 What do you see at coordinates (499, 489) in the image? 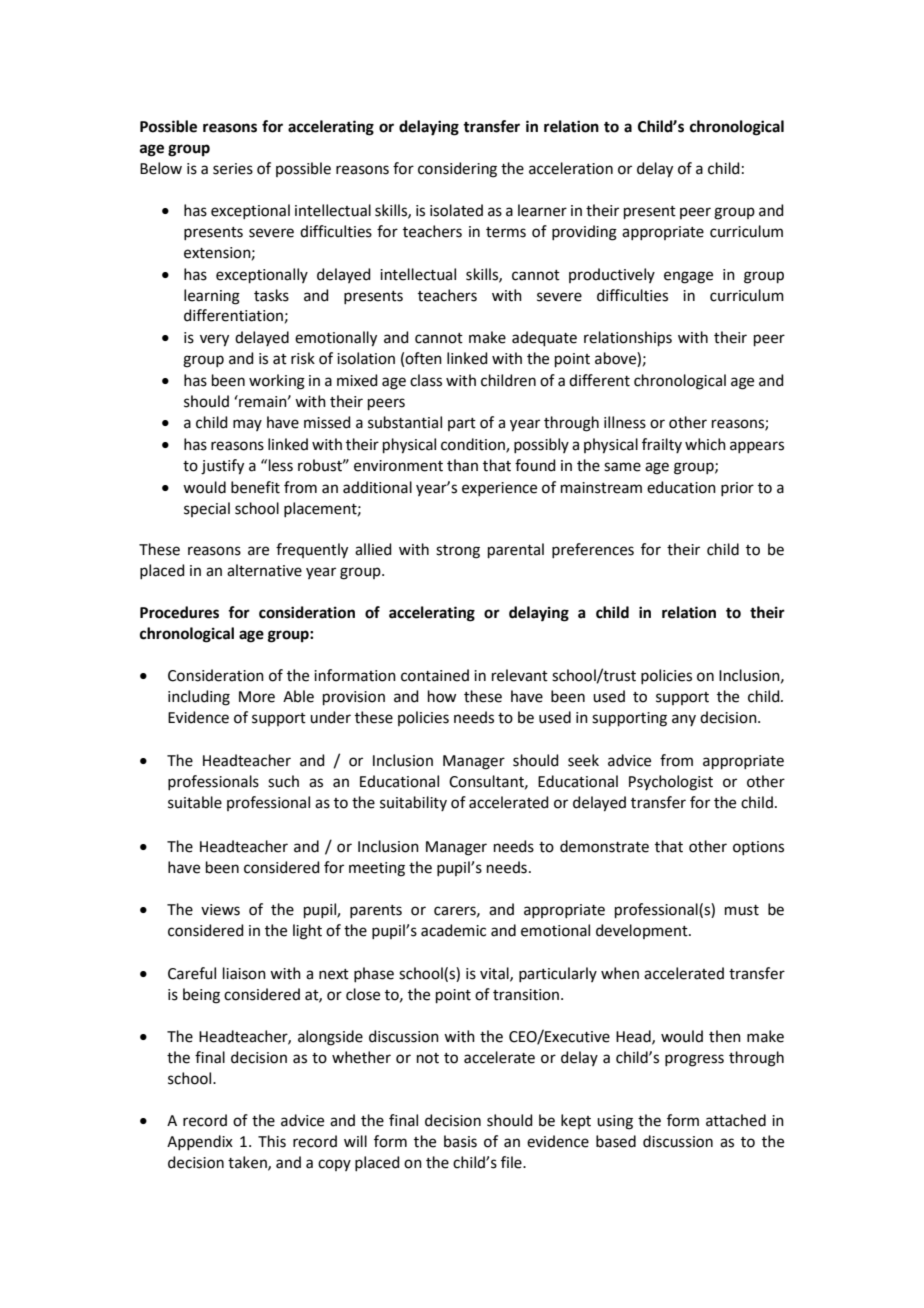
I see `experience` at bounding box center [499, 489].
